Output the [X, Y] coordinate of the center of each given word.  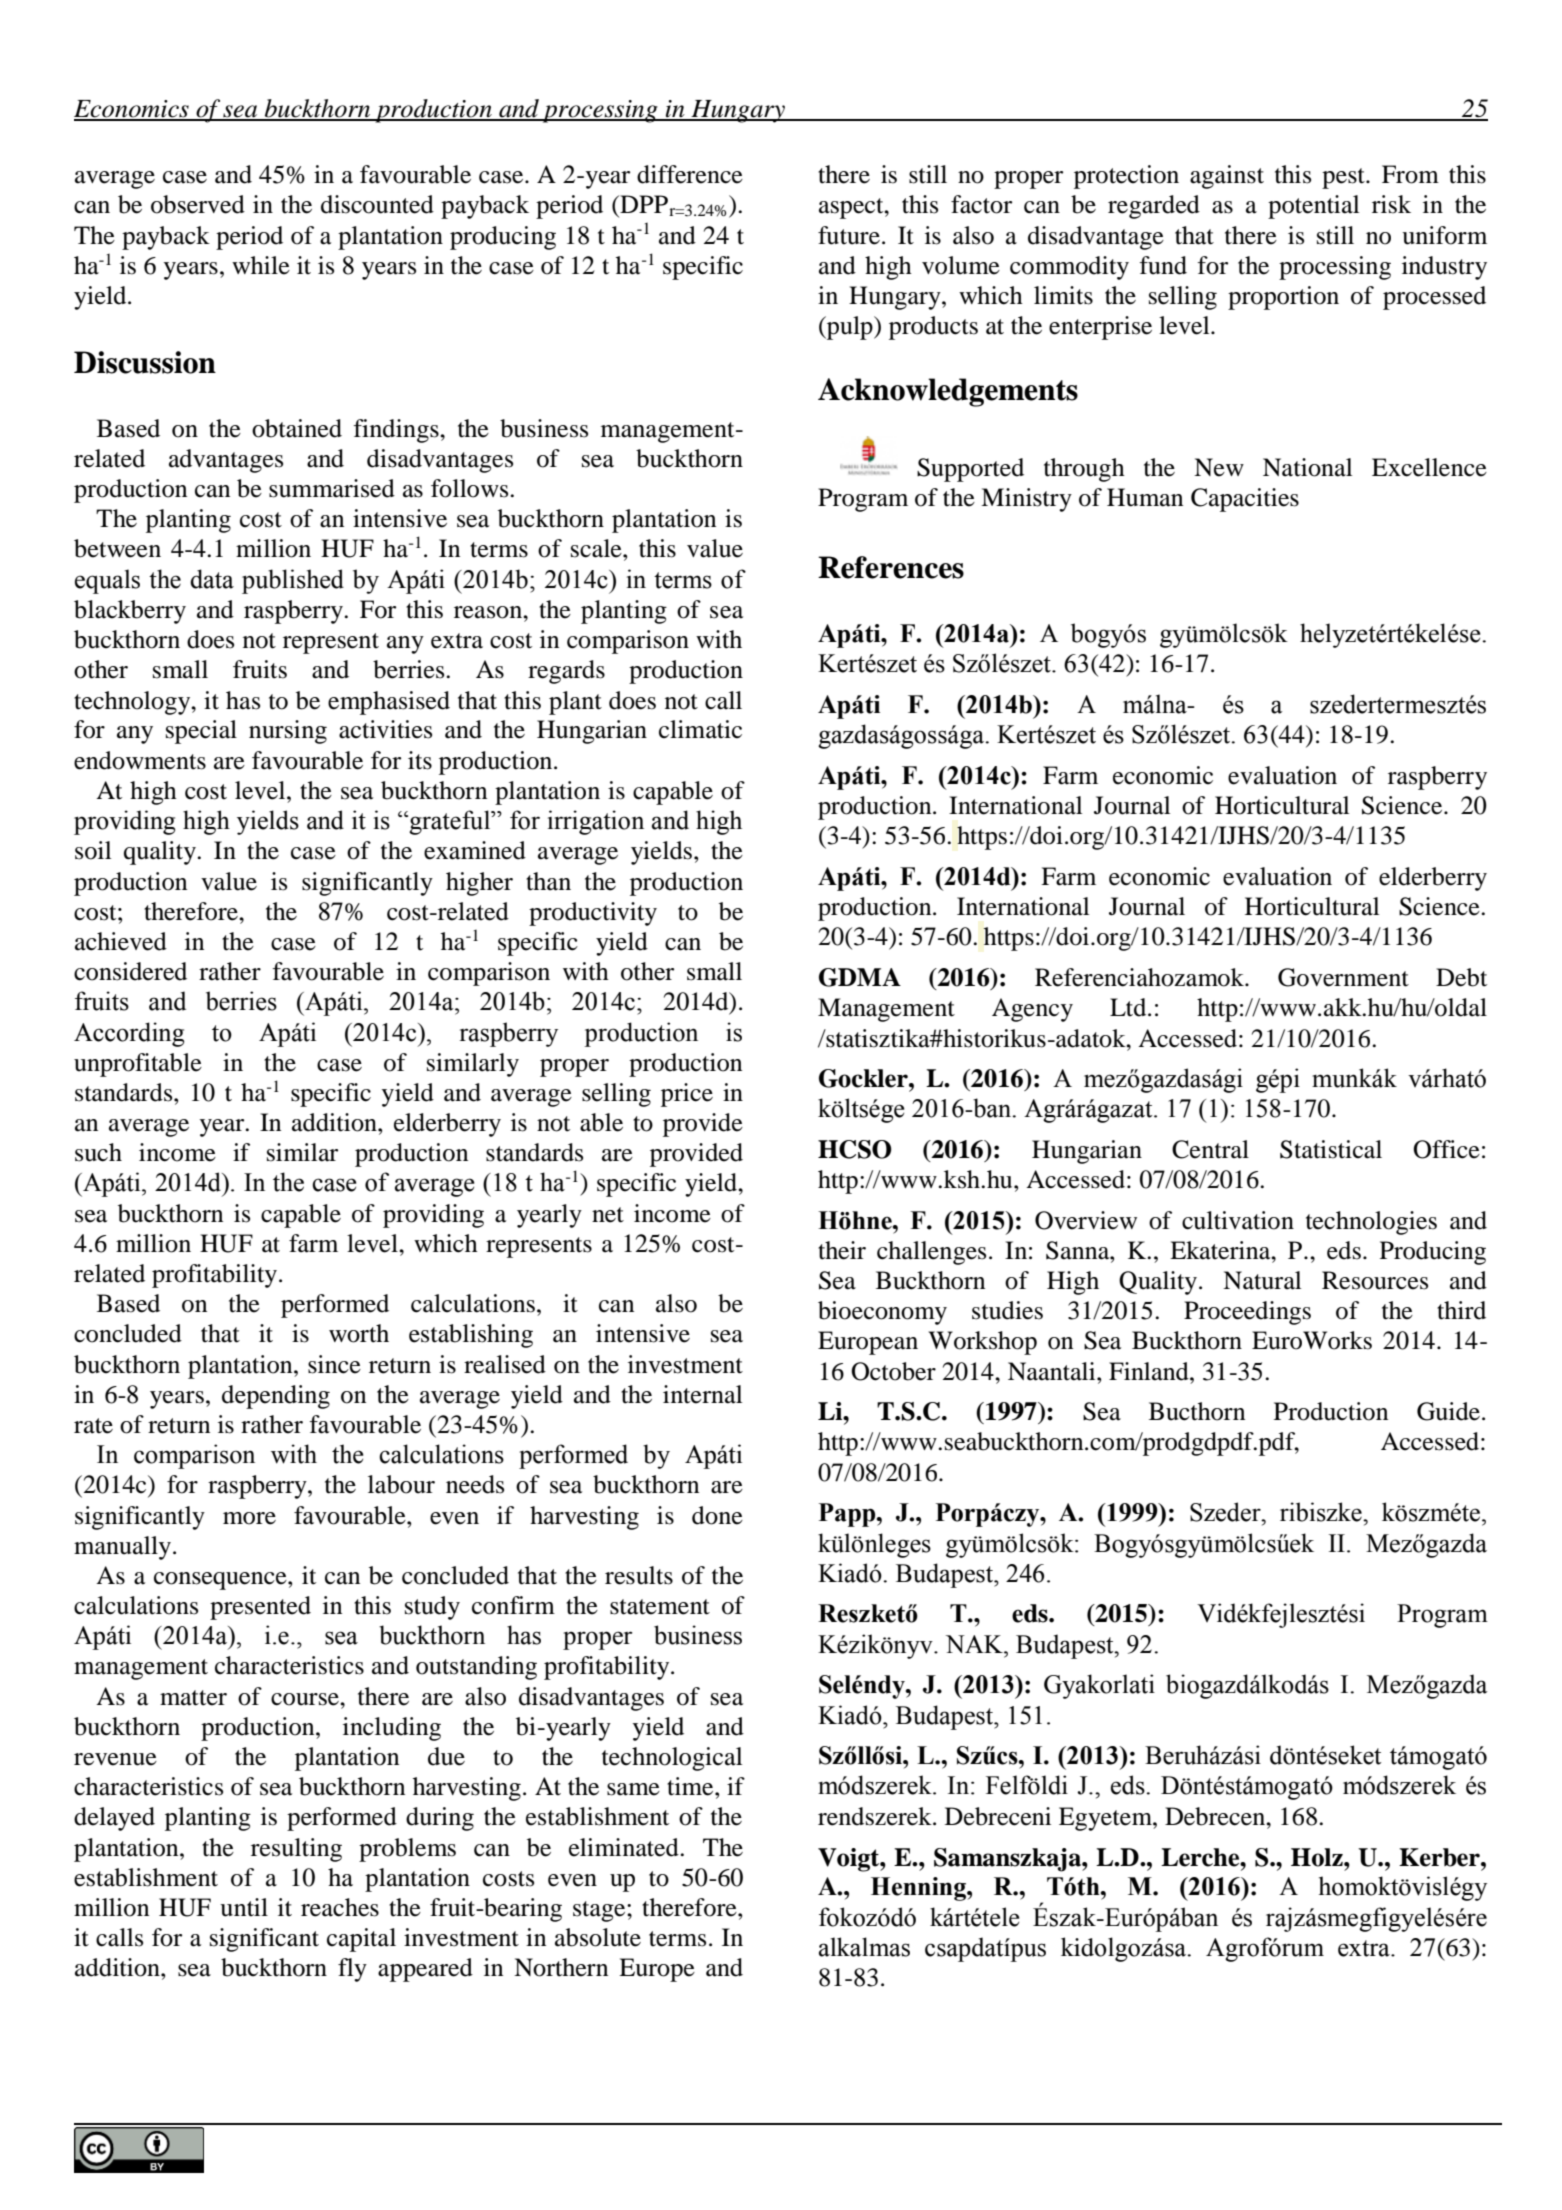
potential [1313, 207]
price [687, 1095]
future [849, 235]
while [261, 265]
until [244, 1907]
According [129, 1034]
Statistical [1331, 1149]
